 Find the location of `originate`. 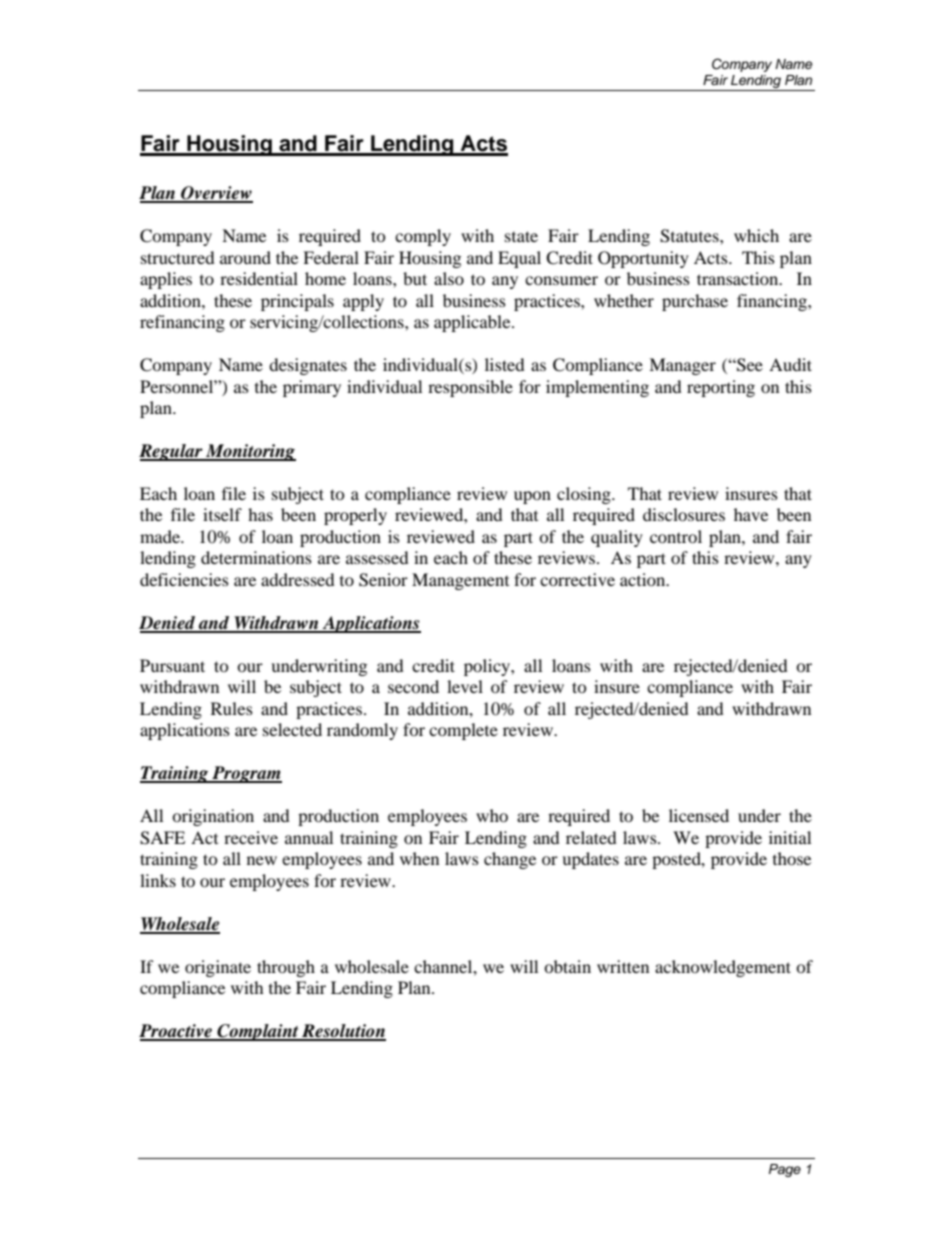

originate is located at coordinates (218, 968).
